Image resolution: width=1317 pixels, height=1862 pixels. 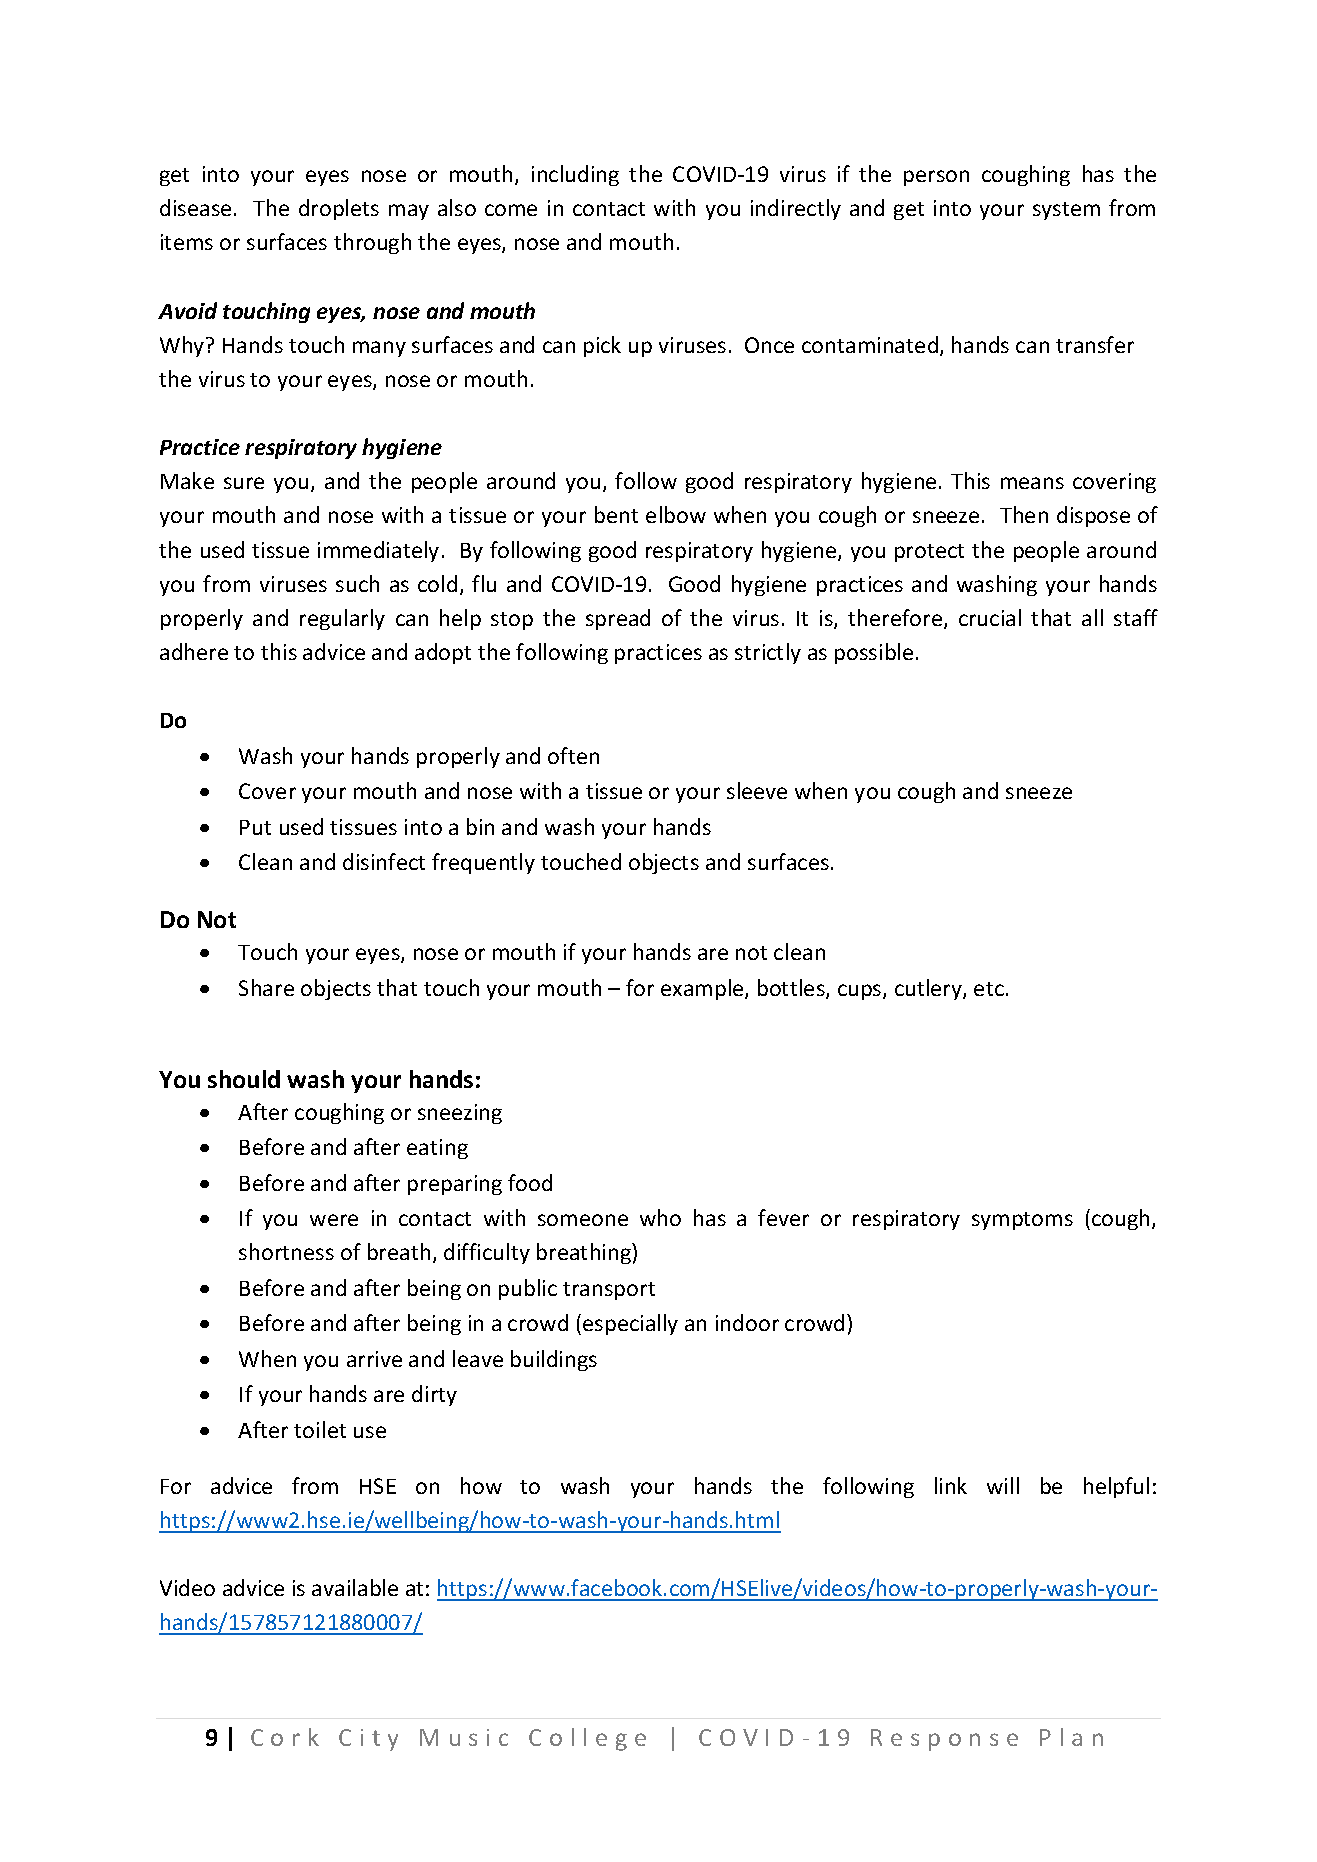 I want to click on often, so click(x=573, y=755).
